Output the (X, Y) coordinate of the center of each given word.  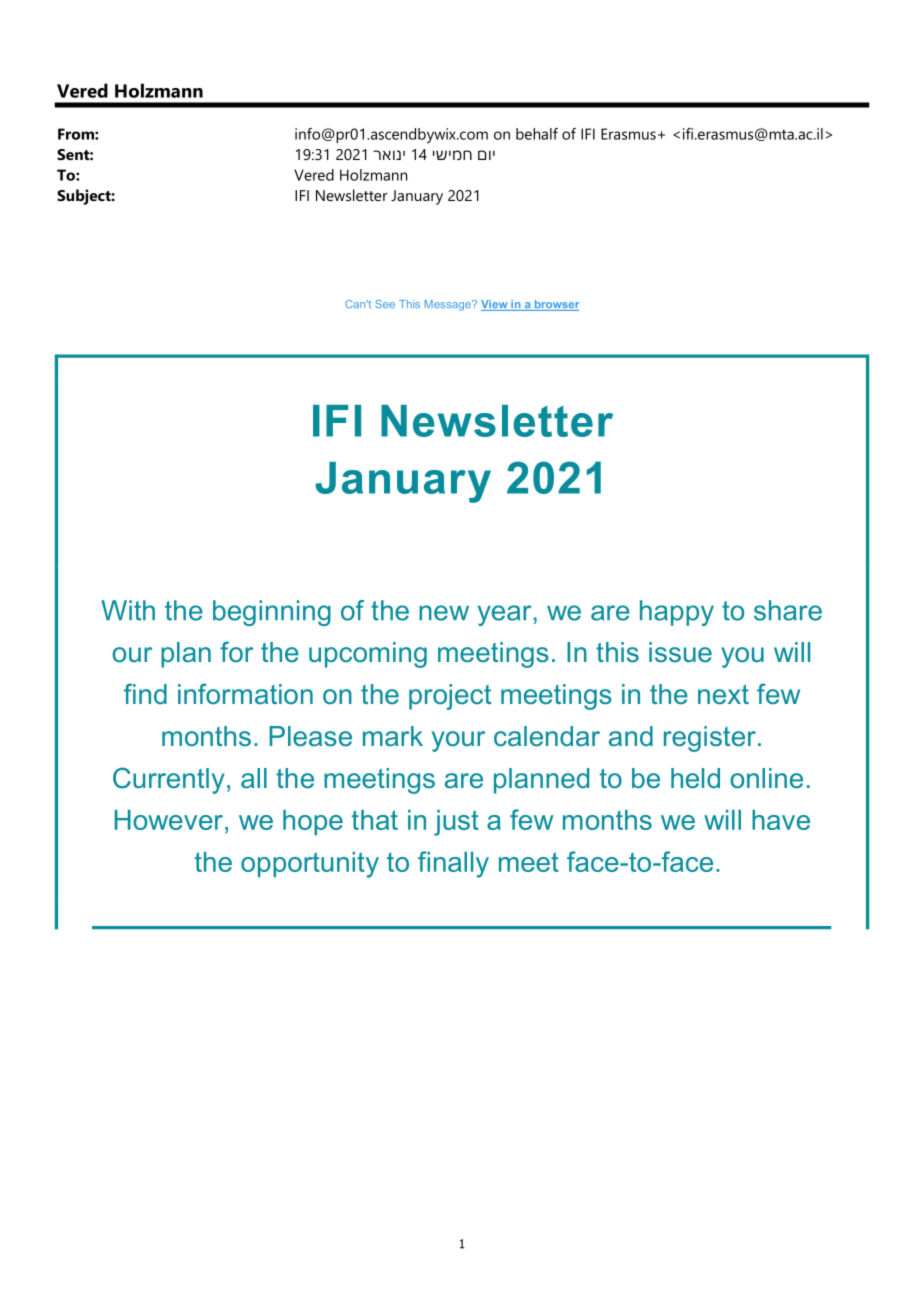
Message (449, 305)
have (781, 820)
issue (680, 652)
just (456, 823)
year (504, 615)
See (385, 304)
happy (677, 613)
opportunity (310, 865)
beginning (272, 613)
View (495, 305)
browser (555, 305)
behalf (537, 134)
